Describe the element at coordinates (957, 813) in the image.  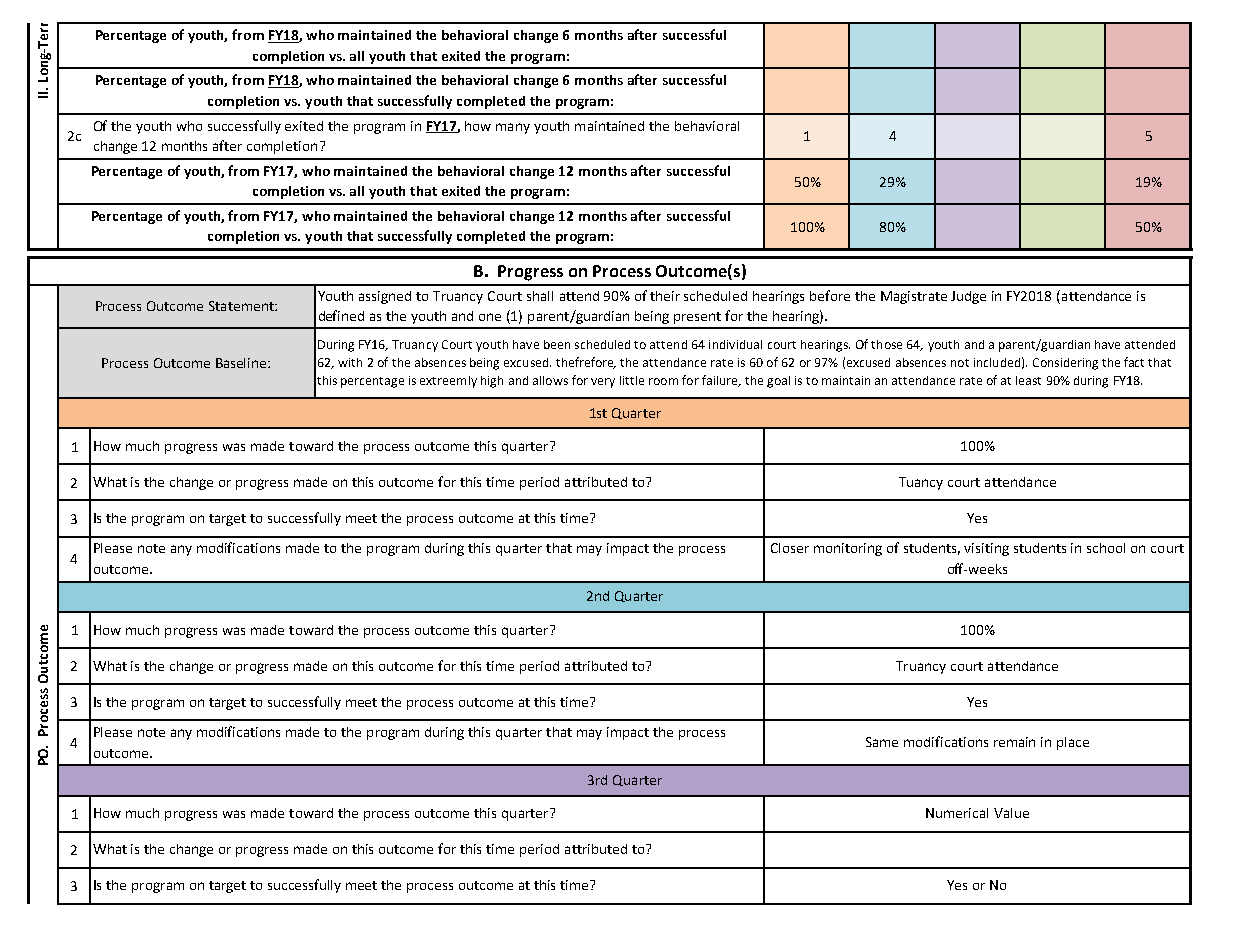
I see `Numerical` at that location.
